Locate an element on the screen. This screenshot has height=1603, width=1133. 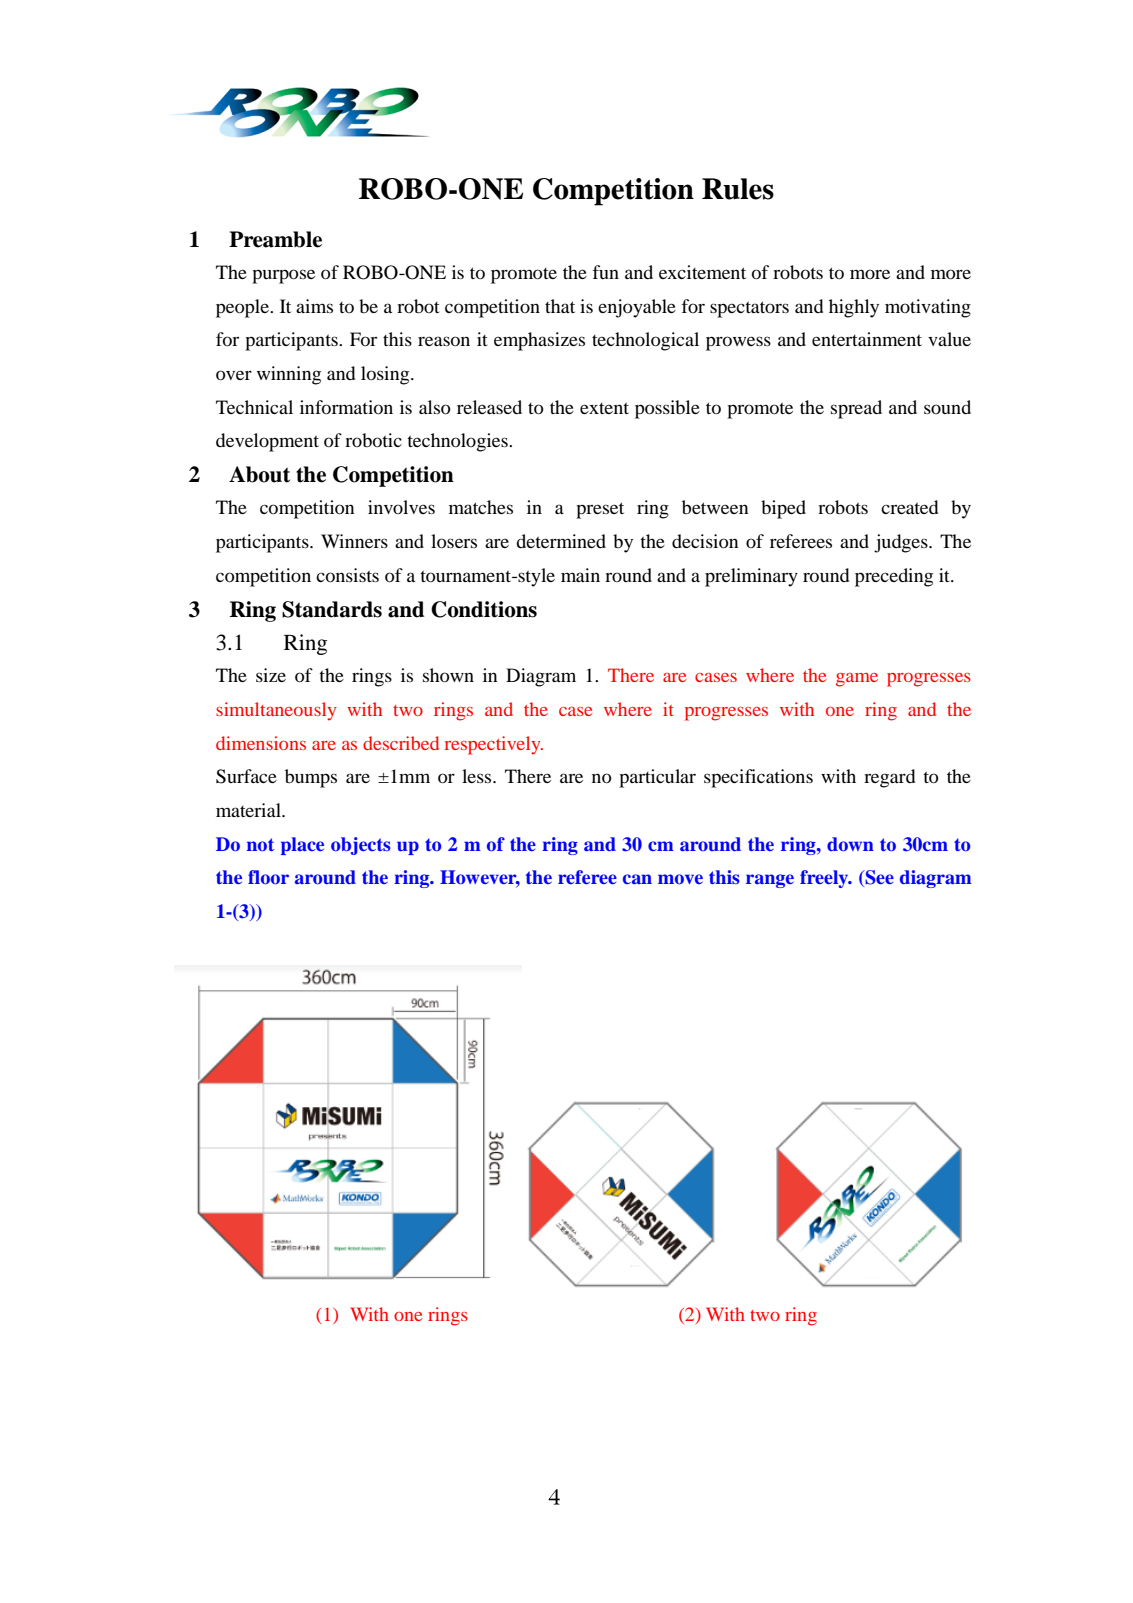
judges is located at coordinates (902, 543).
